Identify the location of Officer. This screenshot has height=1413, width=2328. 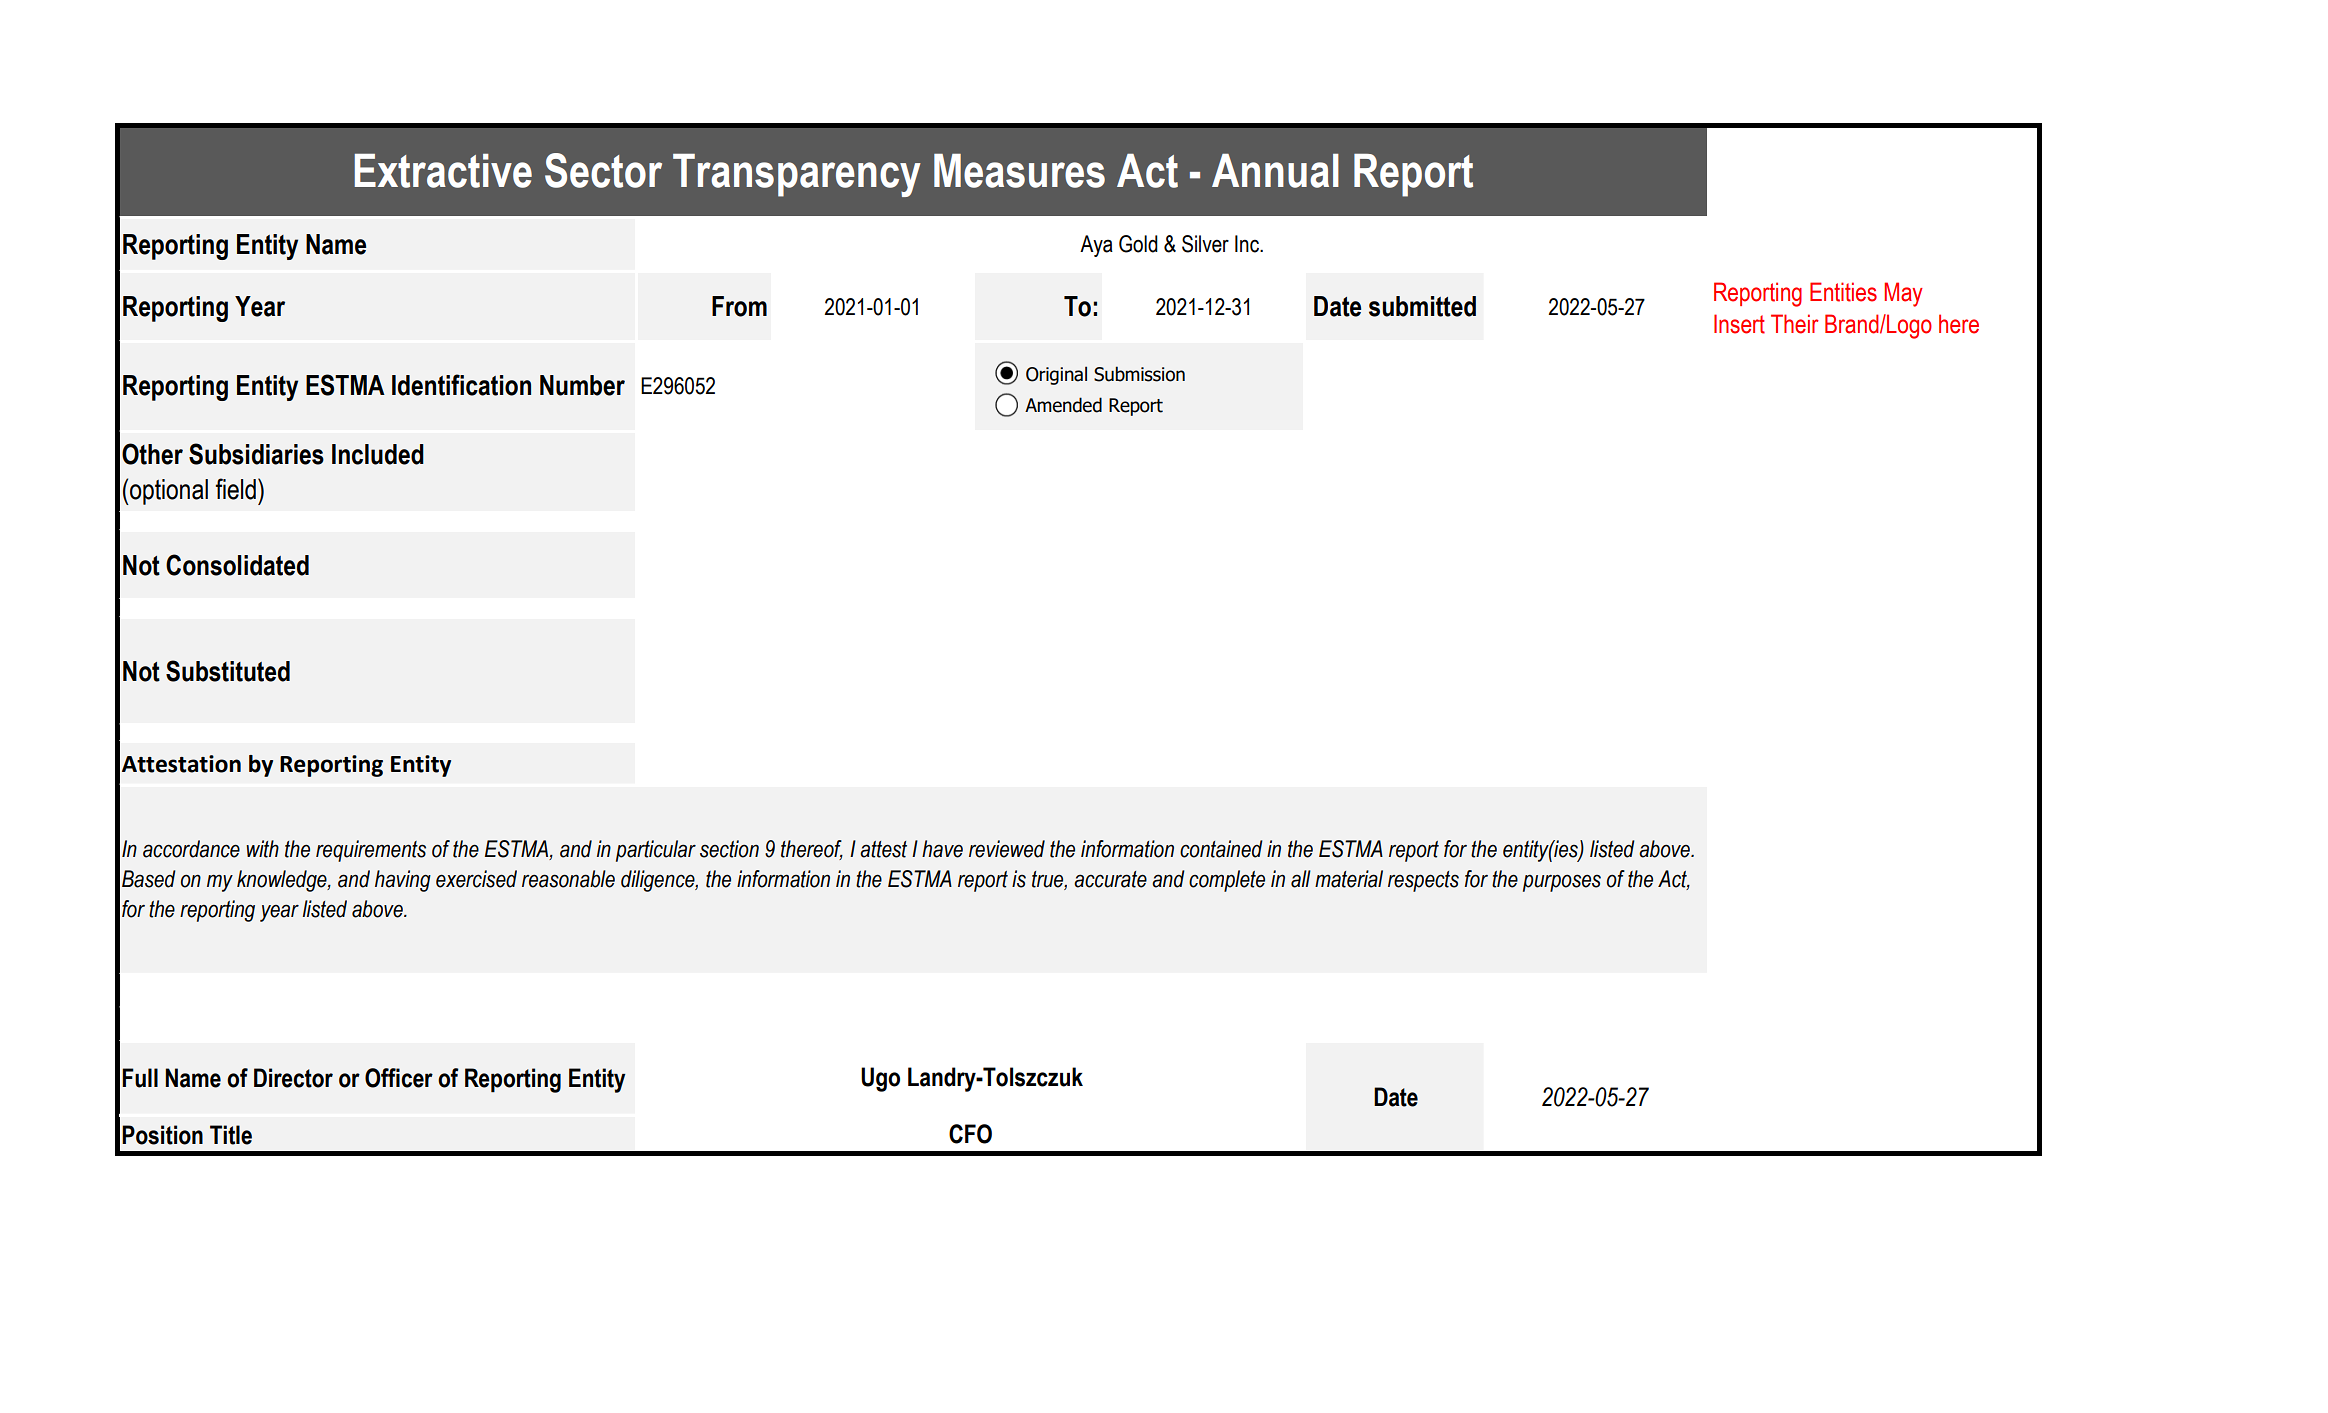
(399, 1078).
